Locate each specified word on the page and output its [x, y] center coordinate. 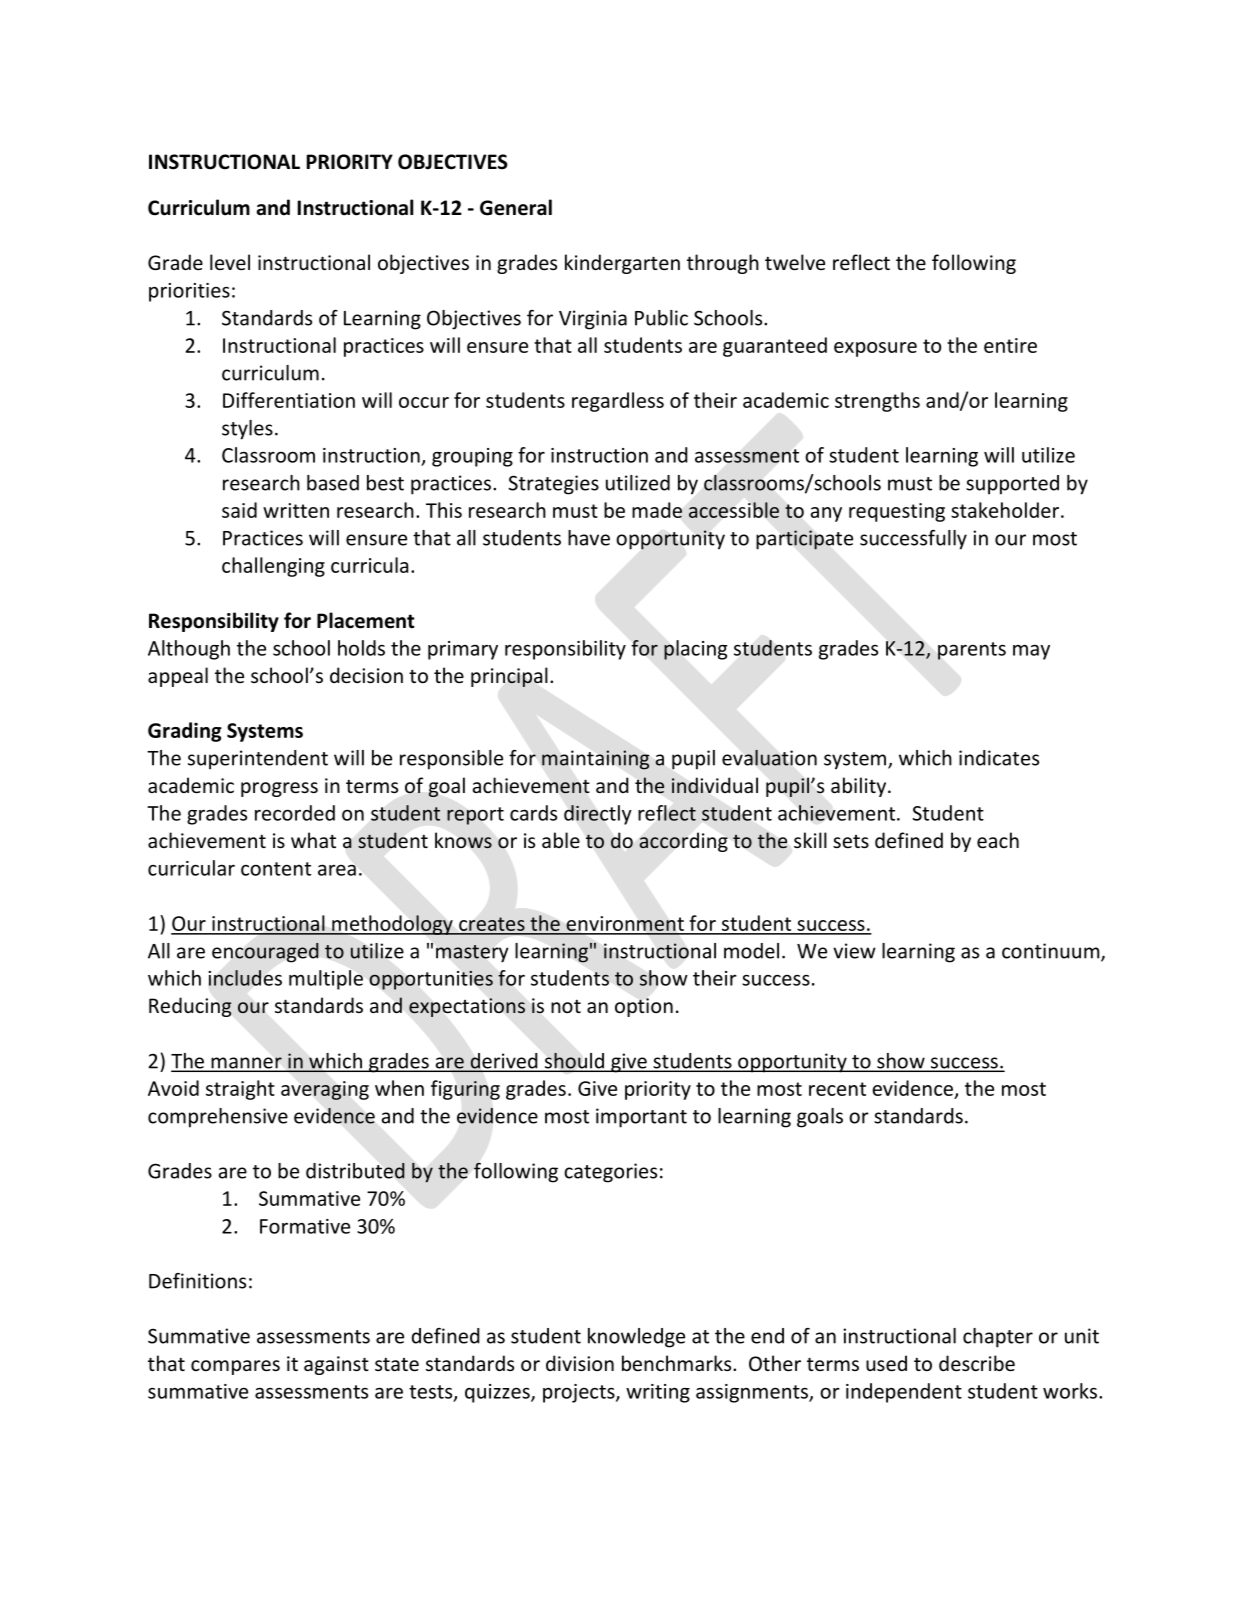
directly [598, 815]
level [230, 262]
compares [235, 1367]
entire [1010, 345]
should [574, 1062]
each [998, 840]
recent [837, 1089]
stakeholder [1006, 510]
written [296, 510]
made [657, 510]
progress [279, 789]
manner [246, 1064]
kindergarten [622, 264]
